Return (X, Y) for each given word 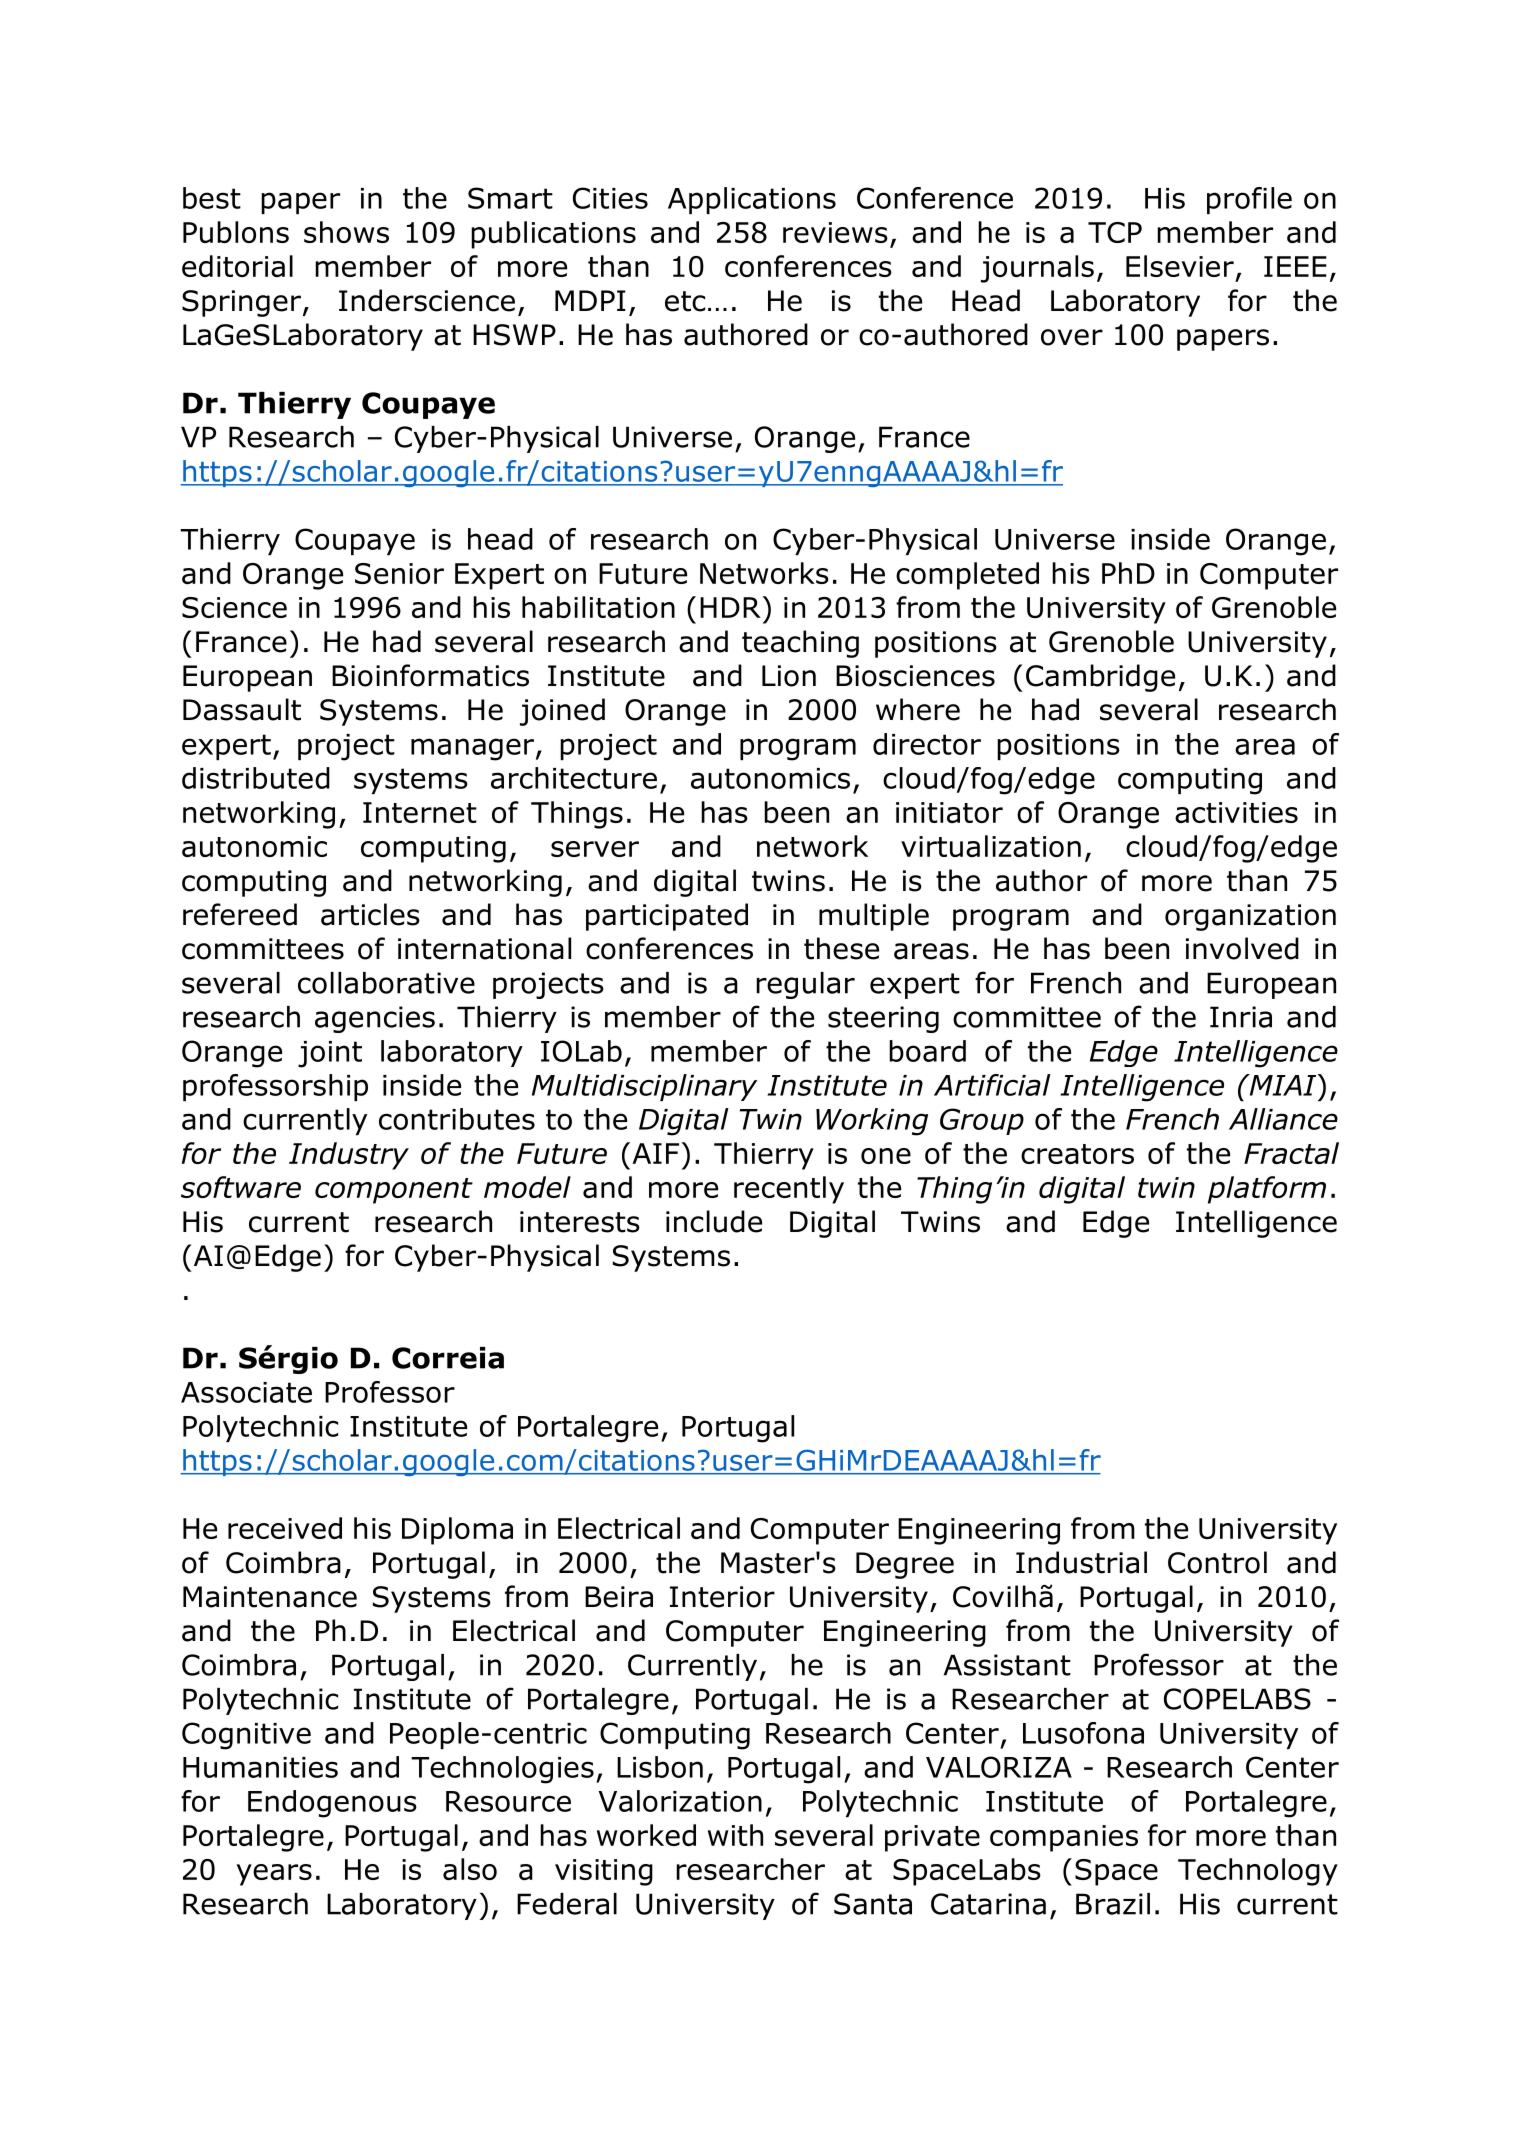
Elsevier (1180, 266)
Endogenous (332, 1804)
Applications (752, 200)
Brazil (1113, 1904)
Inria (1241, 1017)
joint (330, 1054)
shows (346, 232)
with (735, 1835)
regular (805, 985)
